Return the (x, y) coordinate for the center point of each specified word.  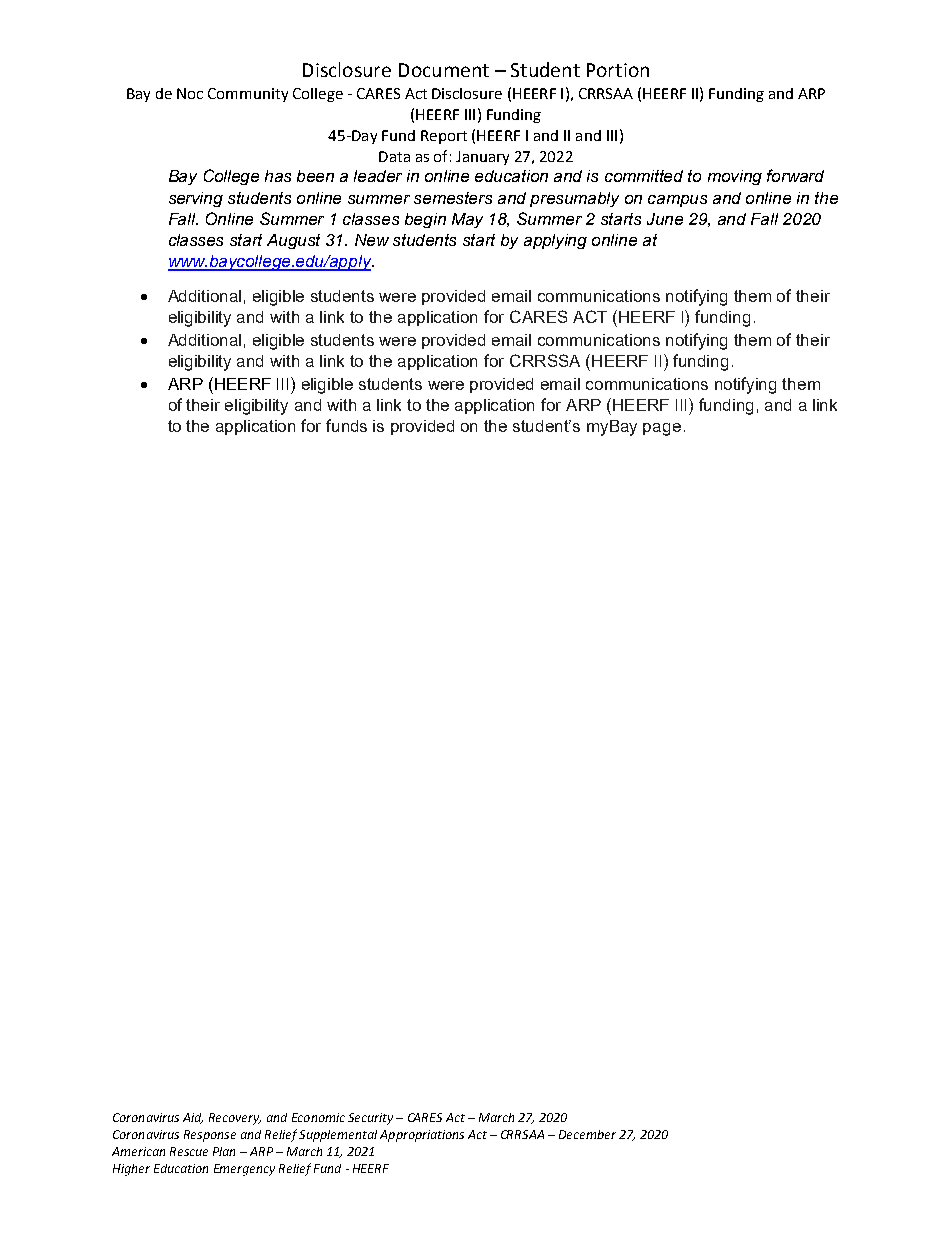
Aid (193, 1118)
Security (370, 1119)
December (587, 1134)
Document (444, 70)
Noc (190, 93)
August (293, 241)
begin (425, 220)
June (665, 219)
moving (735, 177)
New (372, 240)
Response (210, 1136)
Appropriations (422, 1136)
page (662, 429)
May (467, 220)
